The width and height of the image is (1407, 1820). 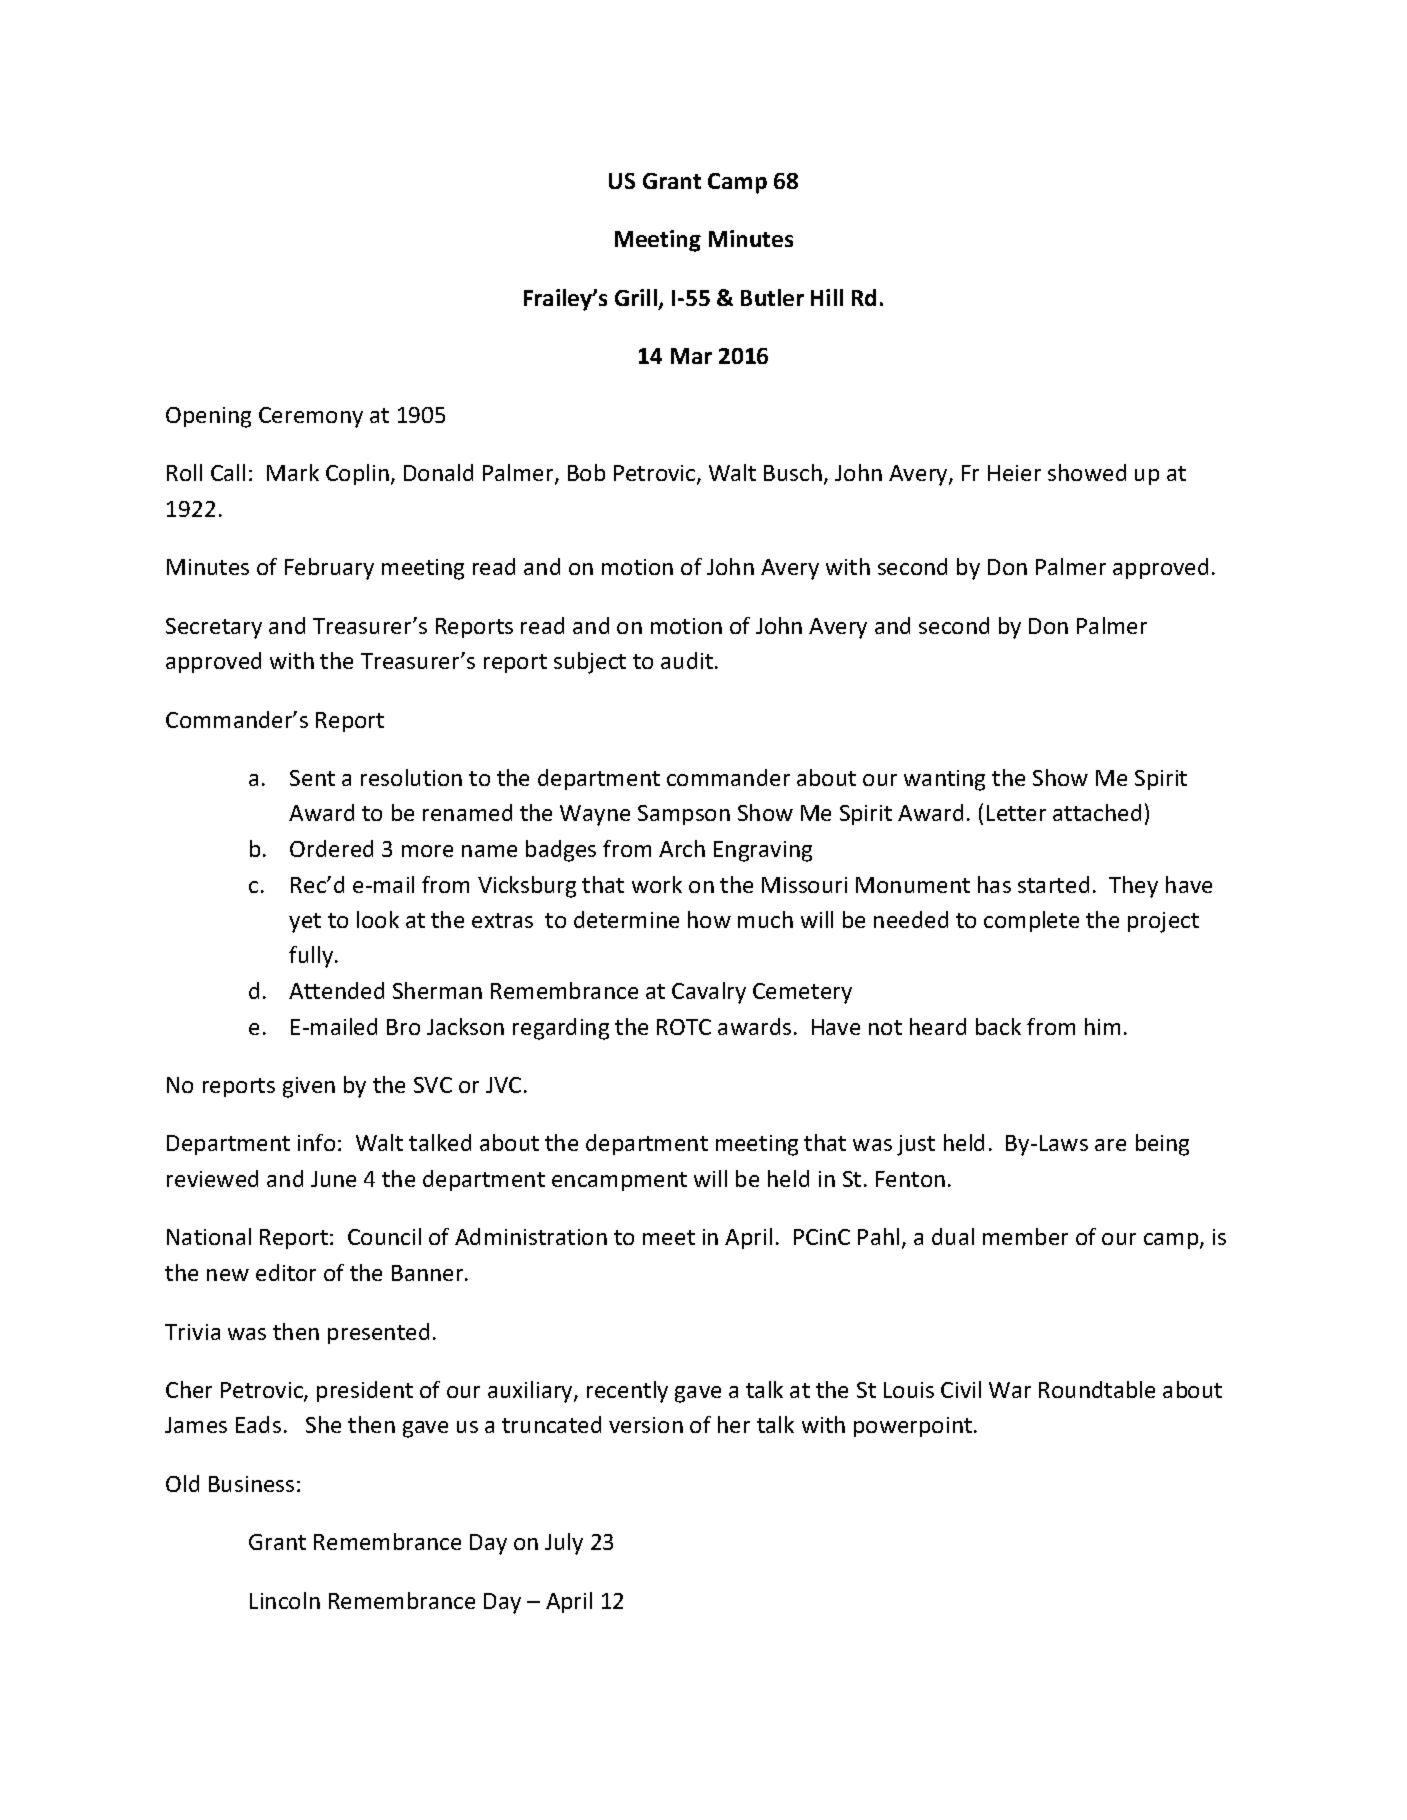 I want to click on determine, so click(x=626, y=919).
